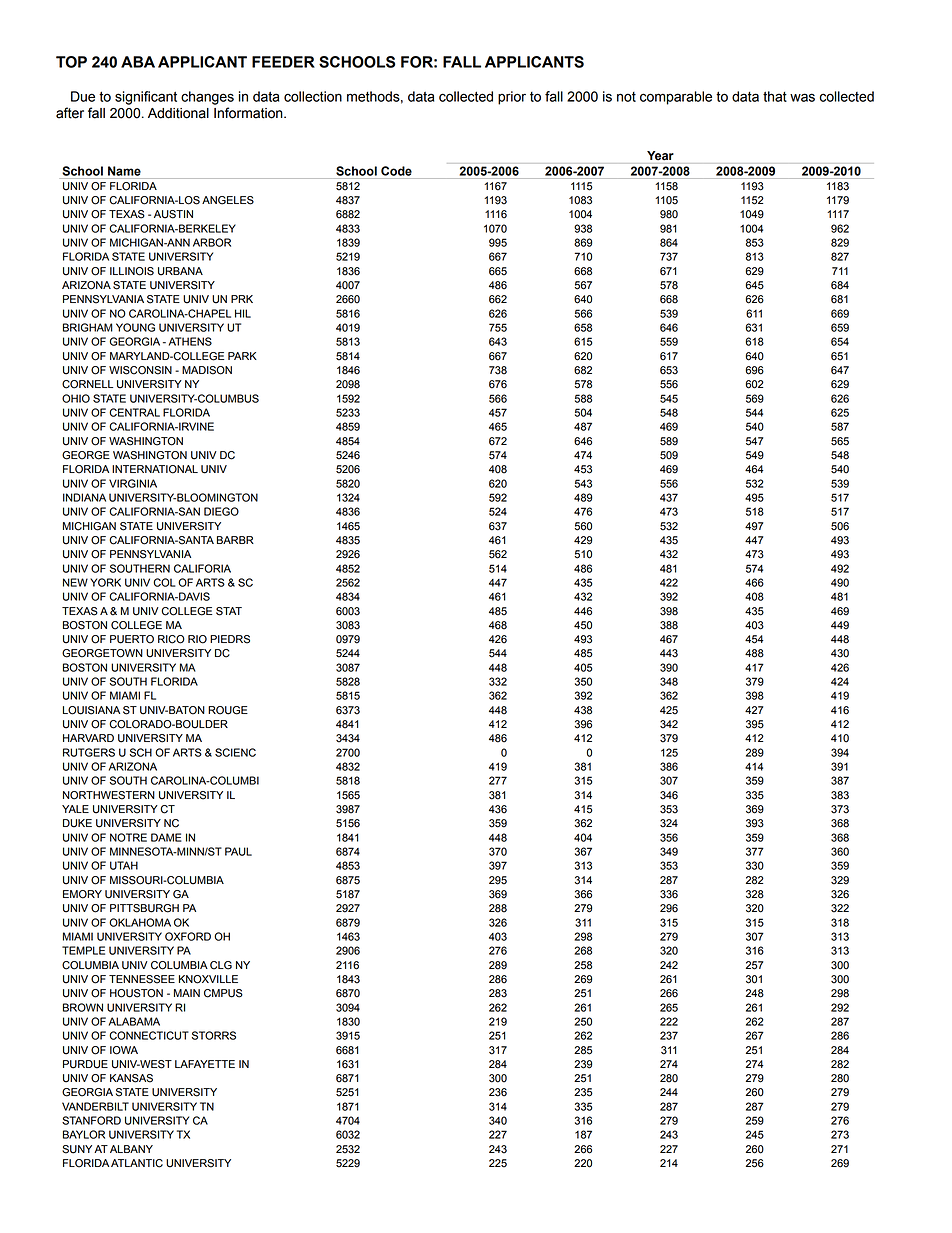 This image has height=1233, width=952. I want to click on PARK, so click(242, 356).
